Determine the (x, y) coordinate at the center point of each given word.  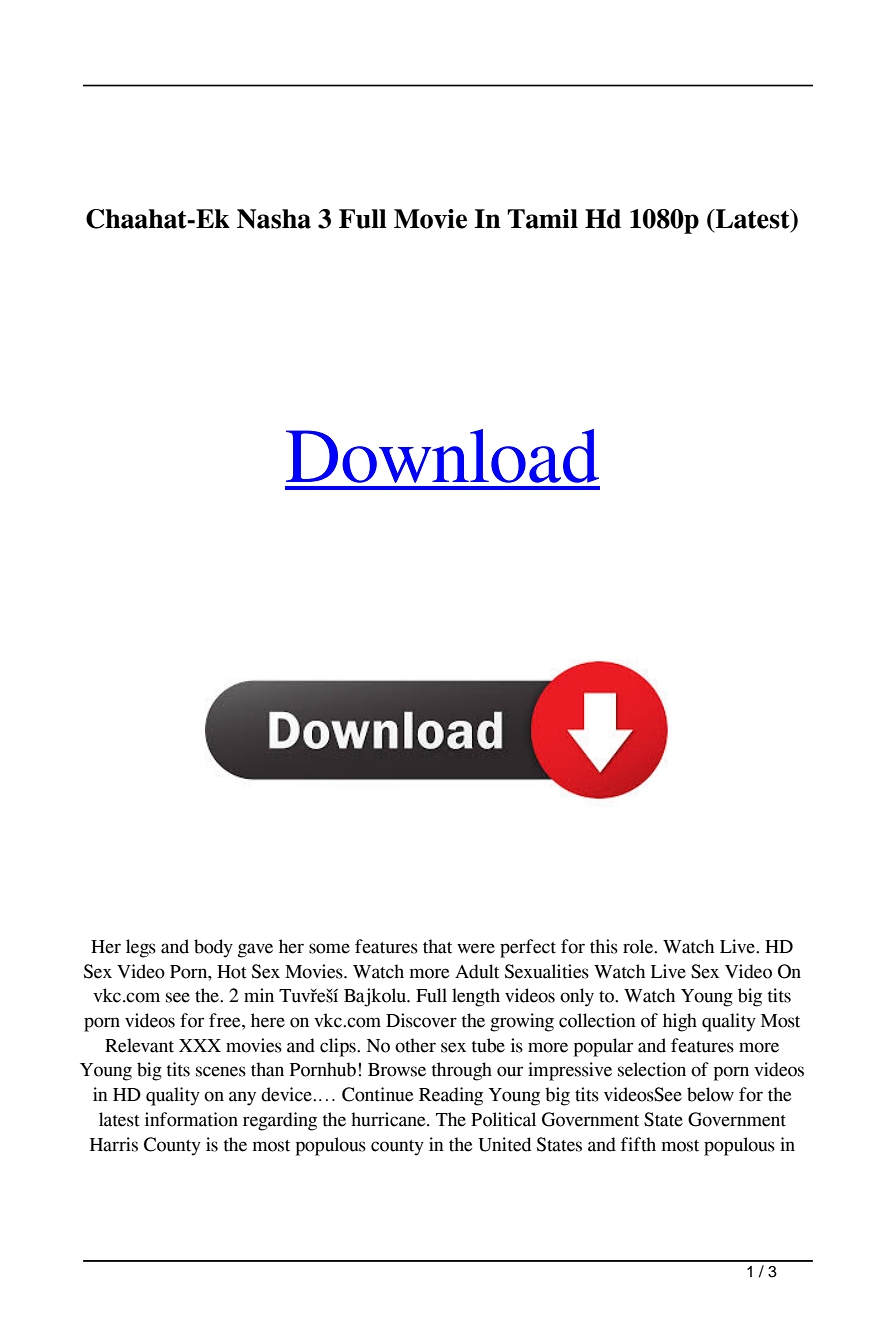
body (213, 948)
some (329, 948)
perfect (528, 948)
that (437, 946)
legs (141, 948)
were (476, 948)
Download (442, 456)
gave (255, 950)
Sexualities (547, 971)
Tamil (542, 219)
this (604, 946)
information (191, 1119)
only (577, 997)
